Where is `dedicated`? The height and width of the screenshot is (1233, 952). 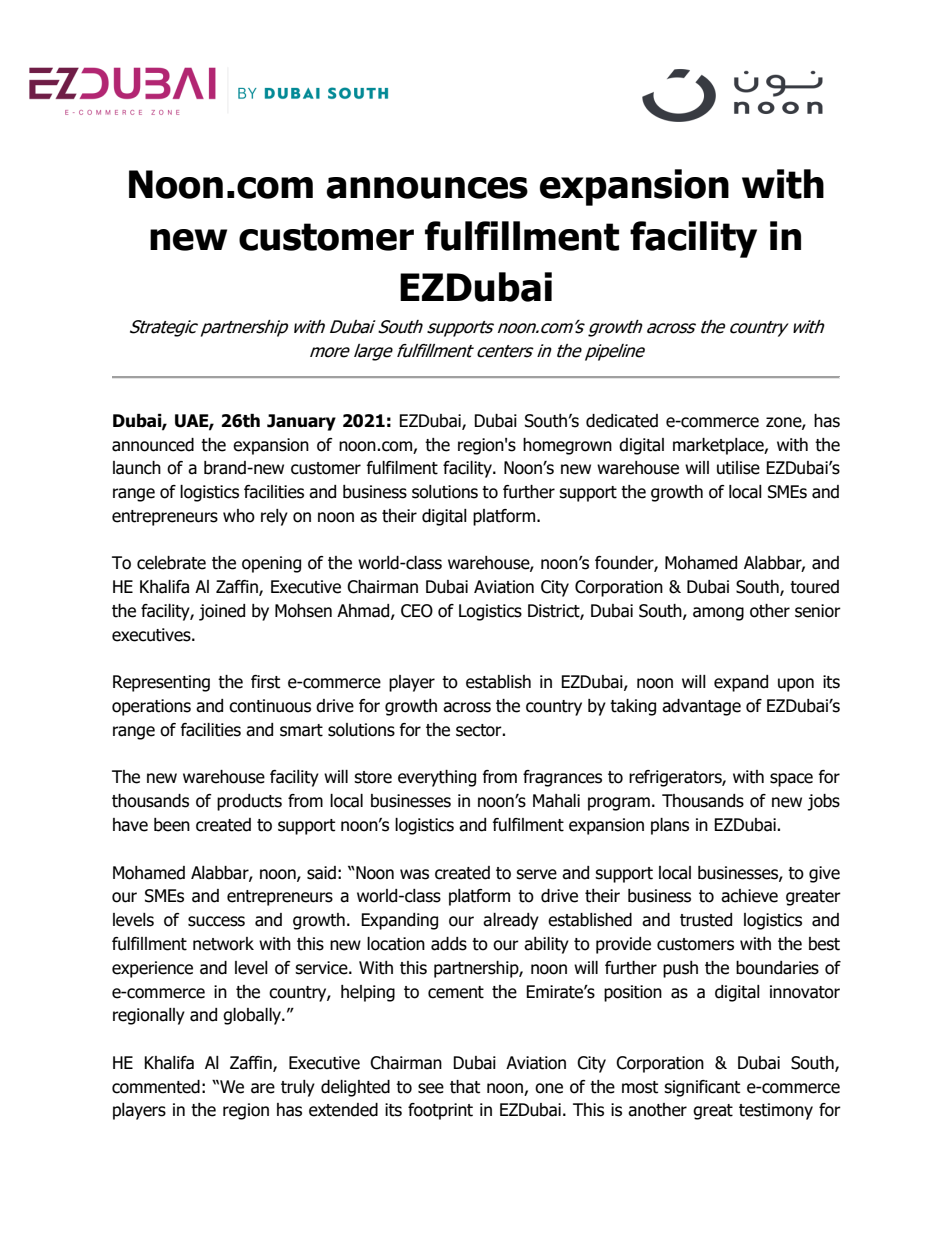
dedicated is located at coordinates (622, 421).
